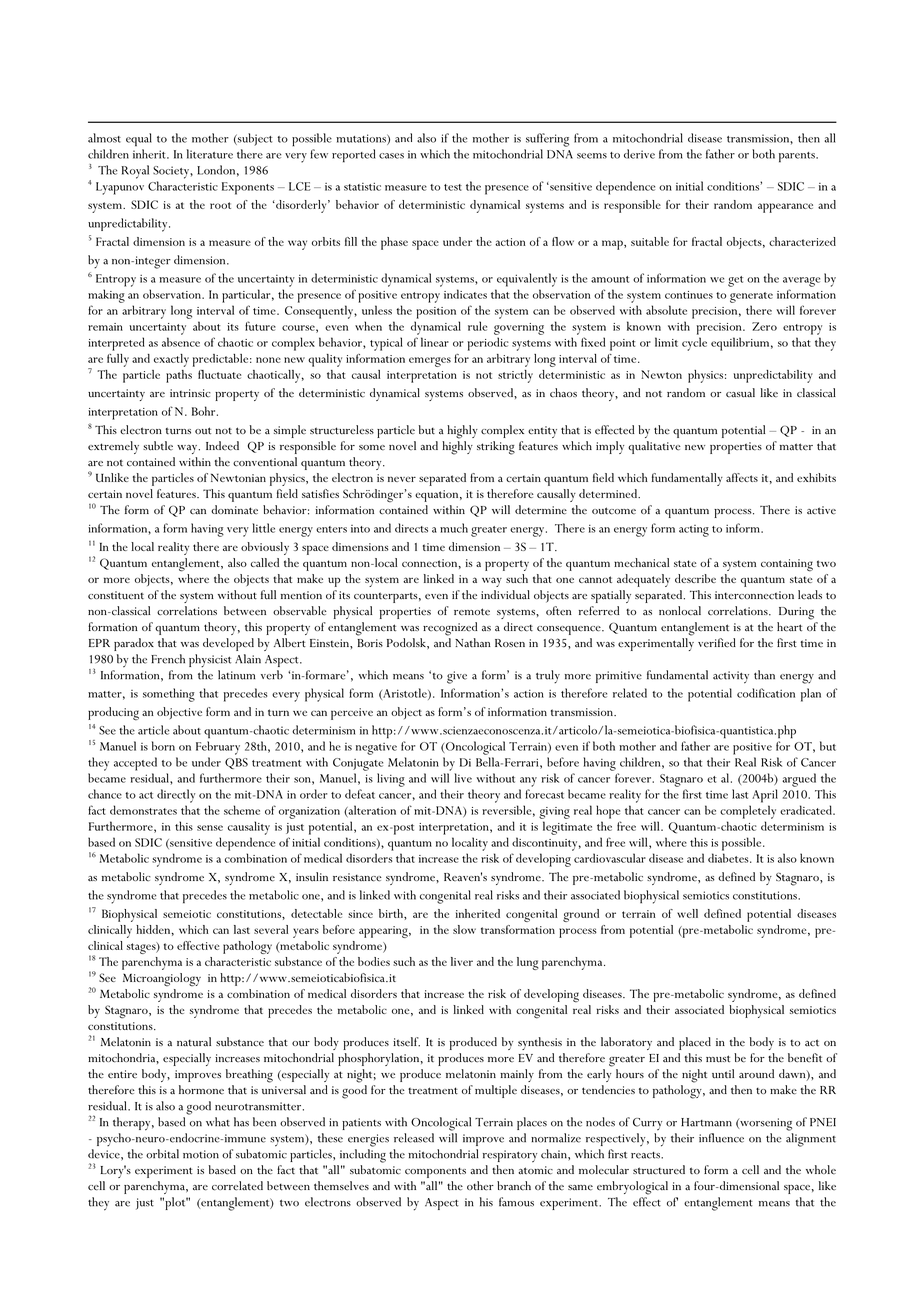 The width and height of the screenshot is (924, 1308). What do you see at coordinates (721, 1138) in the screenshot?
I see `influence` at bounding box center [721, 1138].
